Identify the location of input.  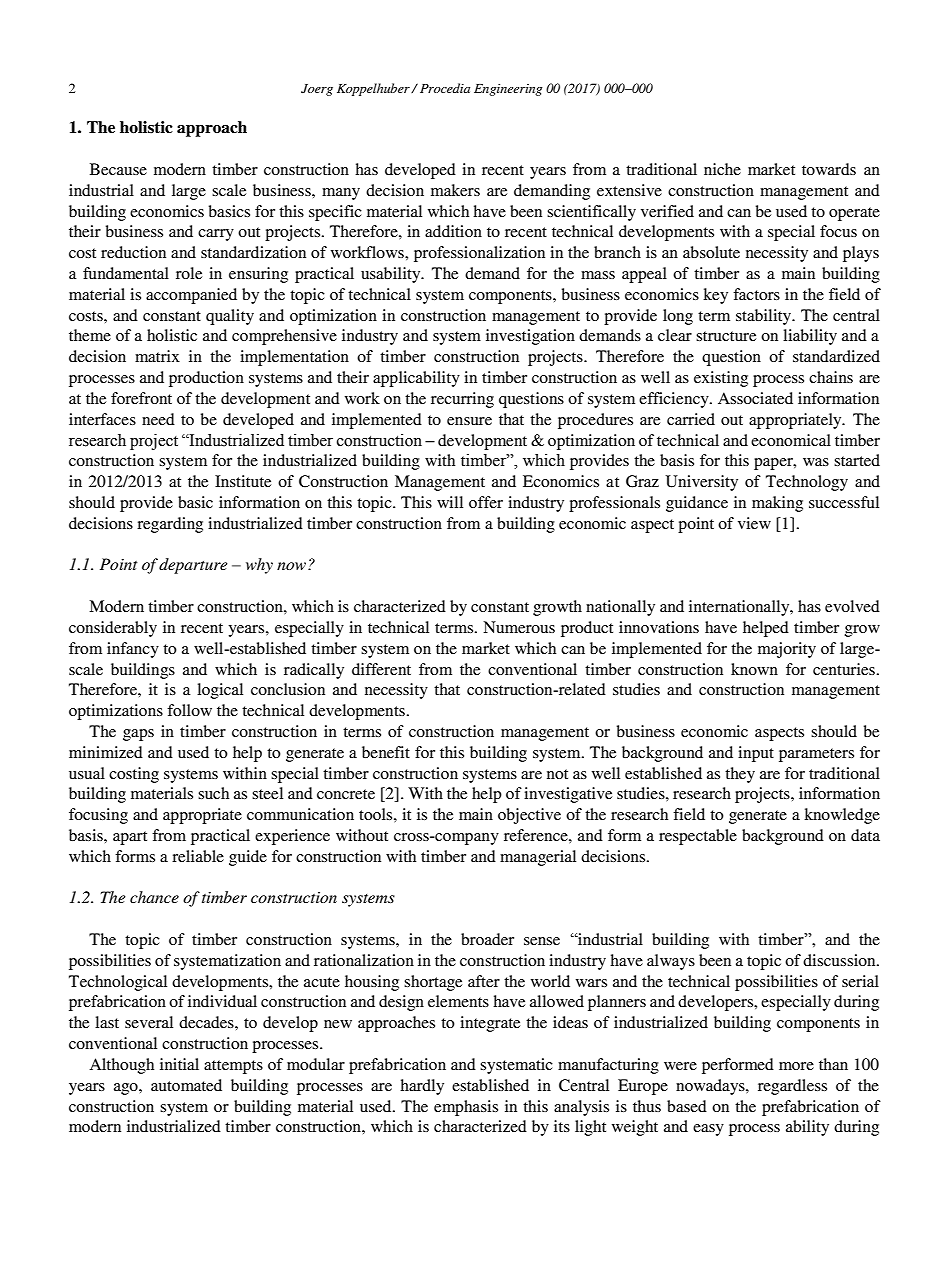
(756, 754).
